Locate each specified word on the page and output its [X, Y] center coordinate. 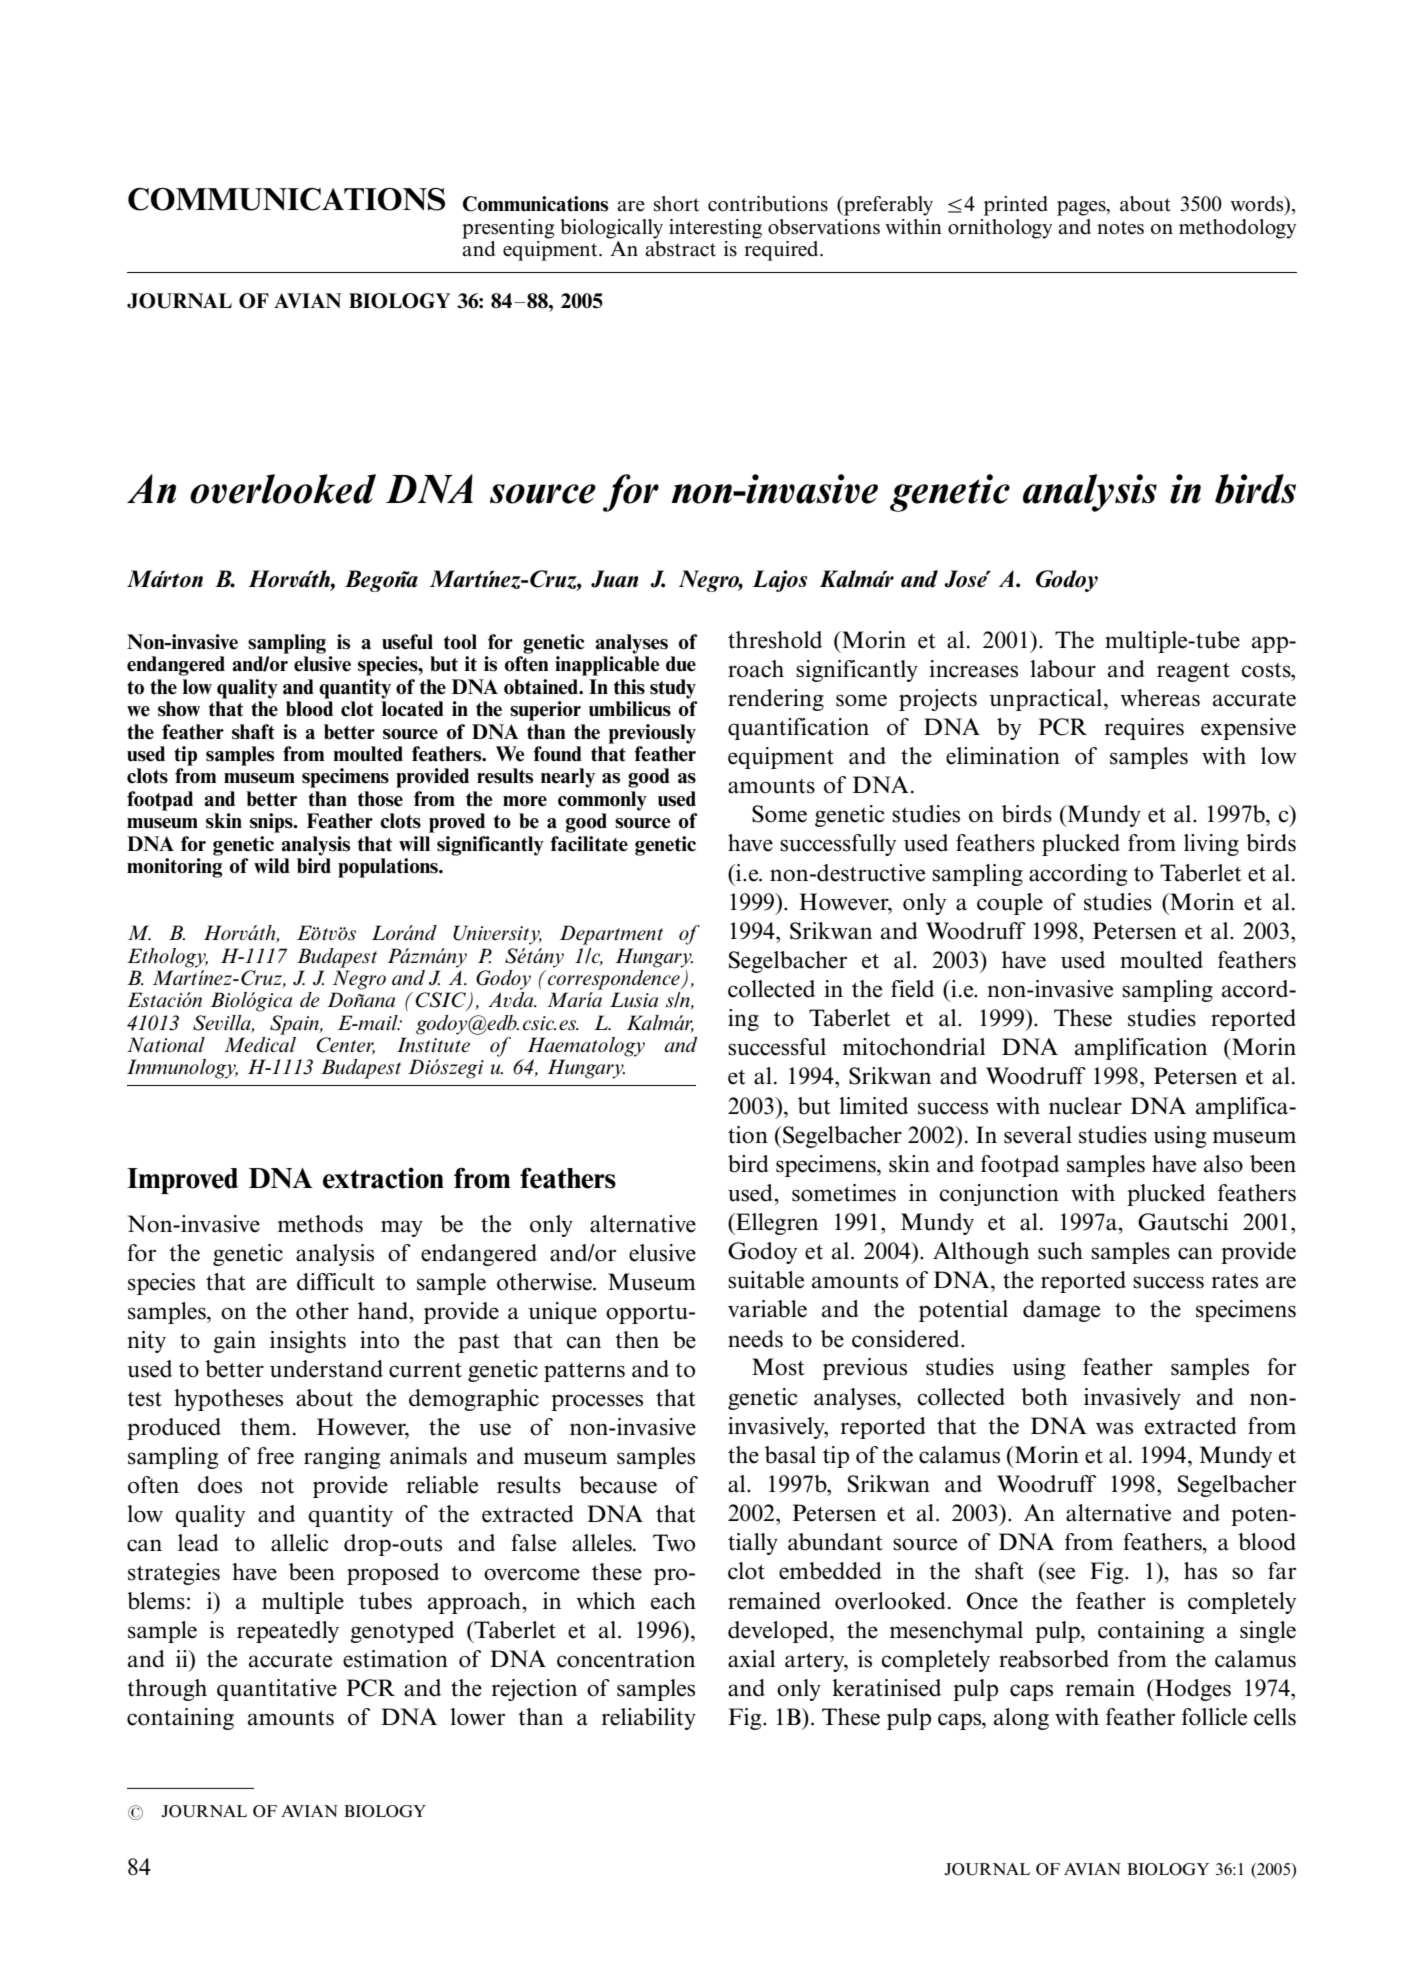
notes [1120, 228]
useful [407, 642]
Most [778, 1367]
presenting [508, 229]
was [1114, 1428]
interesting [715, 229]
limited [873, 1106]
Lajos [780, 581]
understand [326, 1369]
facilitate [589, 844]
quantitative [277, 1690]
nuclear [1085, 1106]
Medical [260, 1045]
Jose [966, 579]
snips [272, 823]
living [1211, 845]
